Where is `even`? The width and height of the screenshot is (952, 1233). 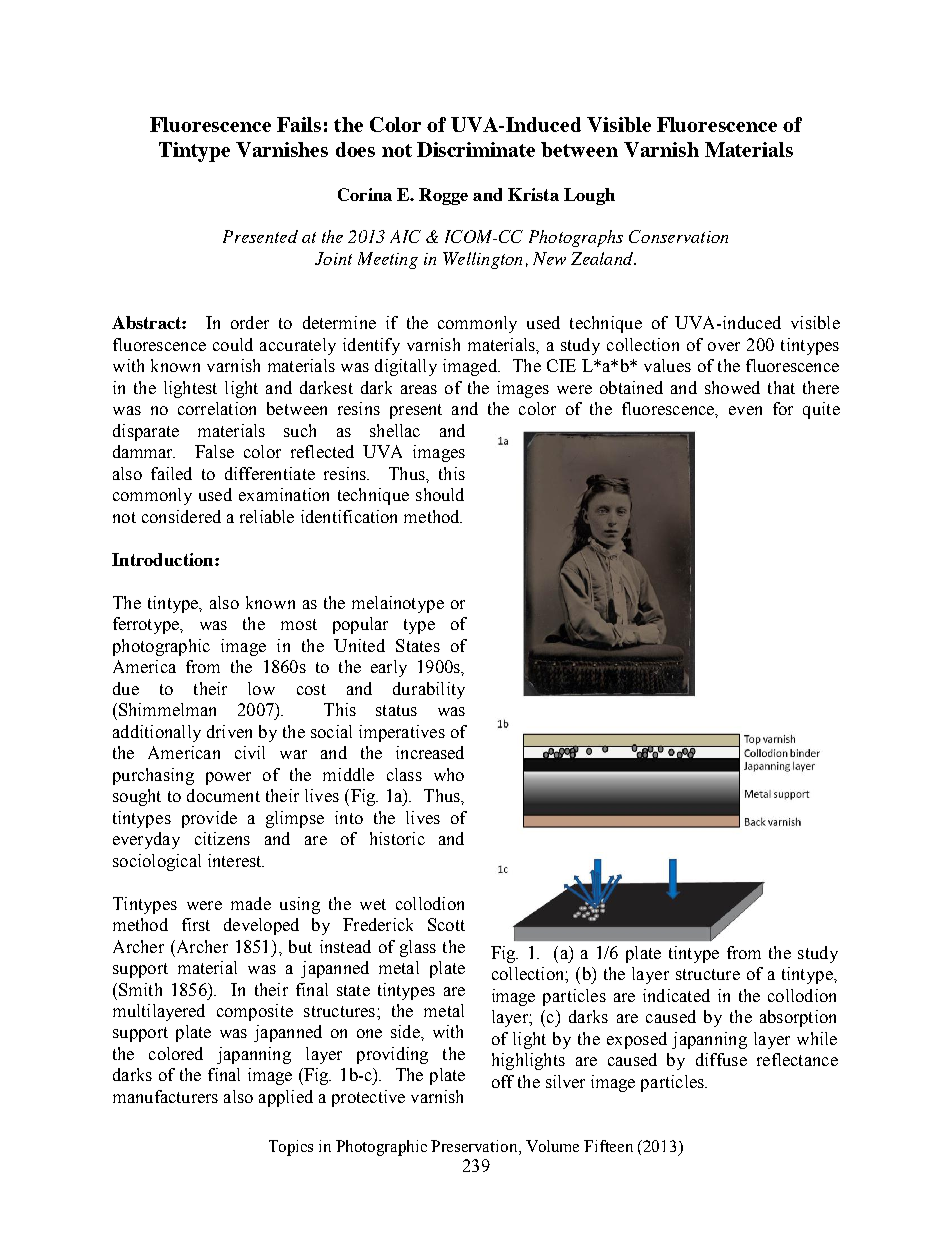
even is located at coordinates (745, 410).
